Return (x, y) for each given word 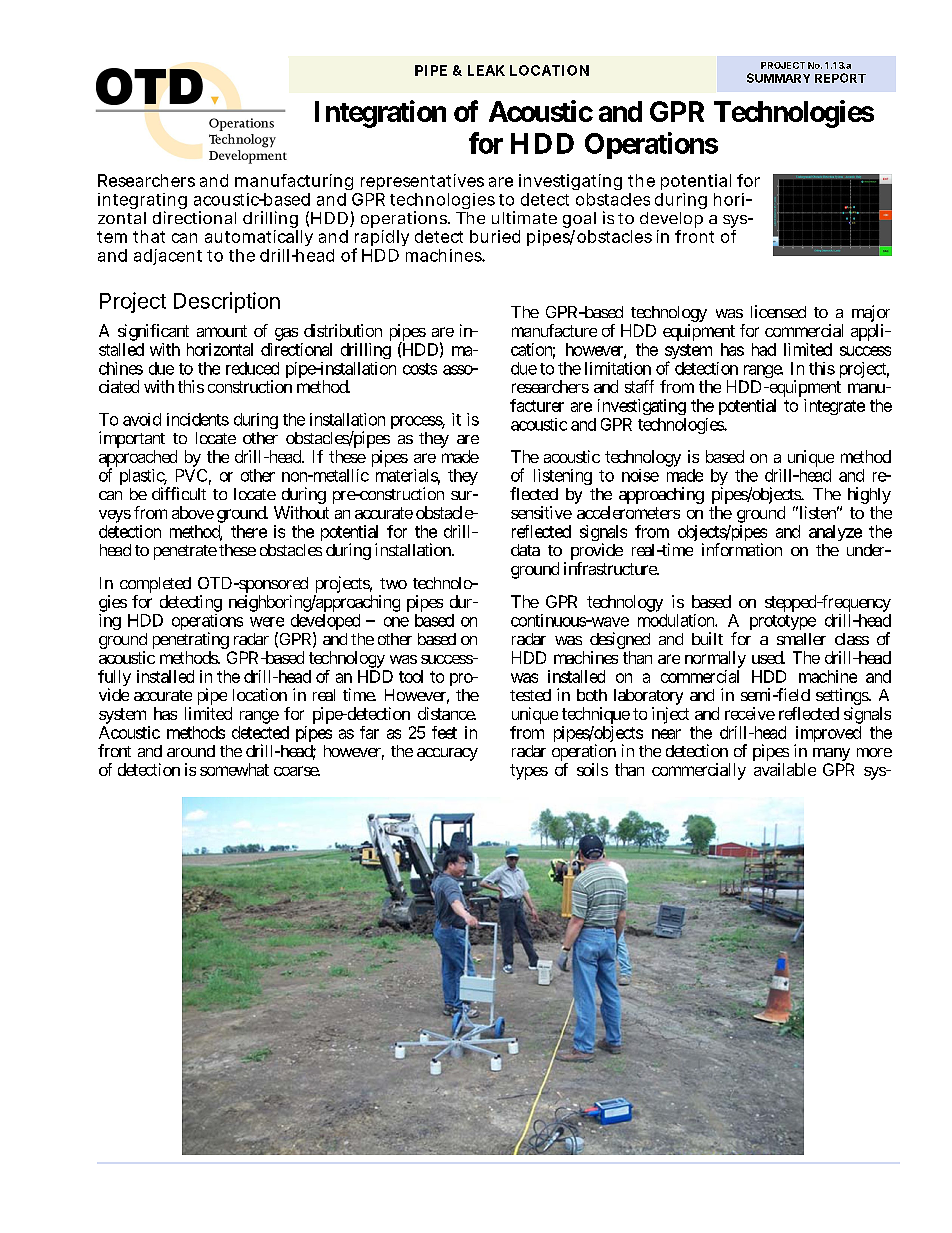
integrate (834, 407)
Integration (380, 114)
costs (420, 369)
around (191, 751)
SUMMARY (778, 78)
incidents (198, 419)
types (529, 772)
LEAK (486, 70)
